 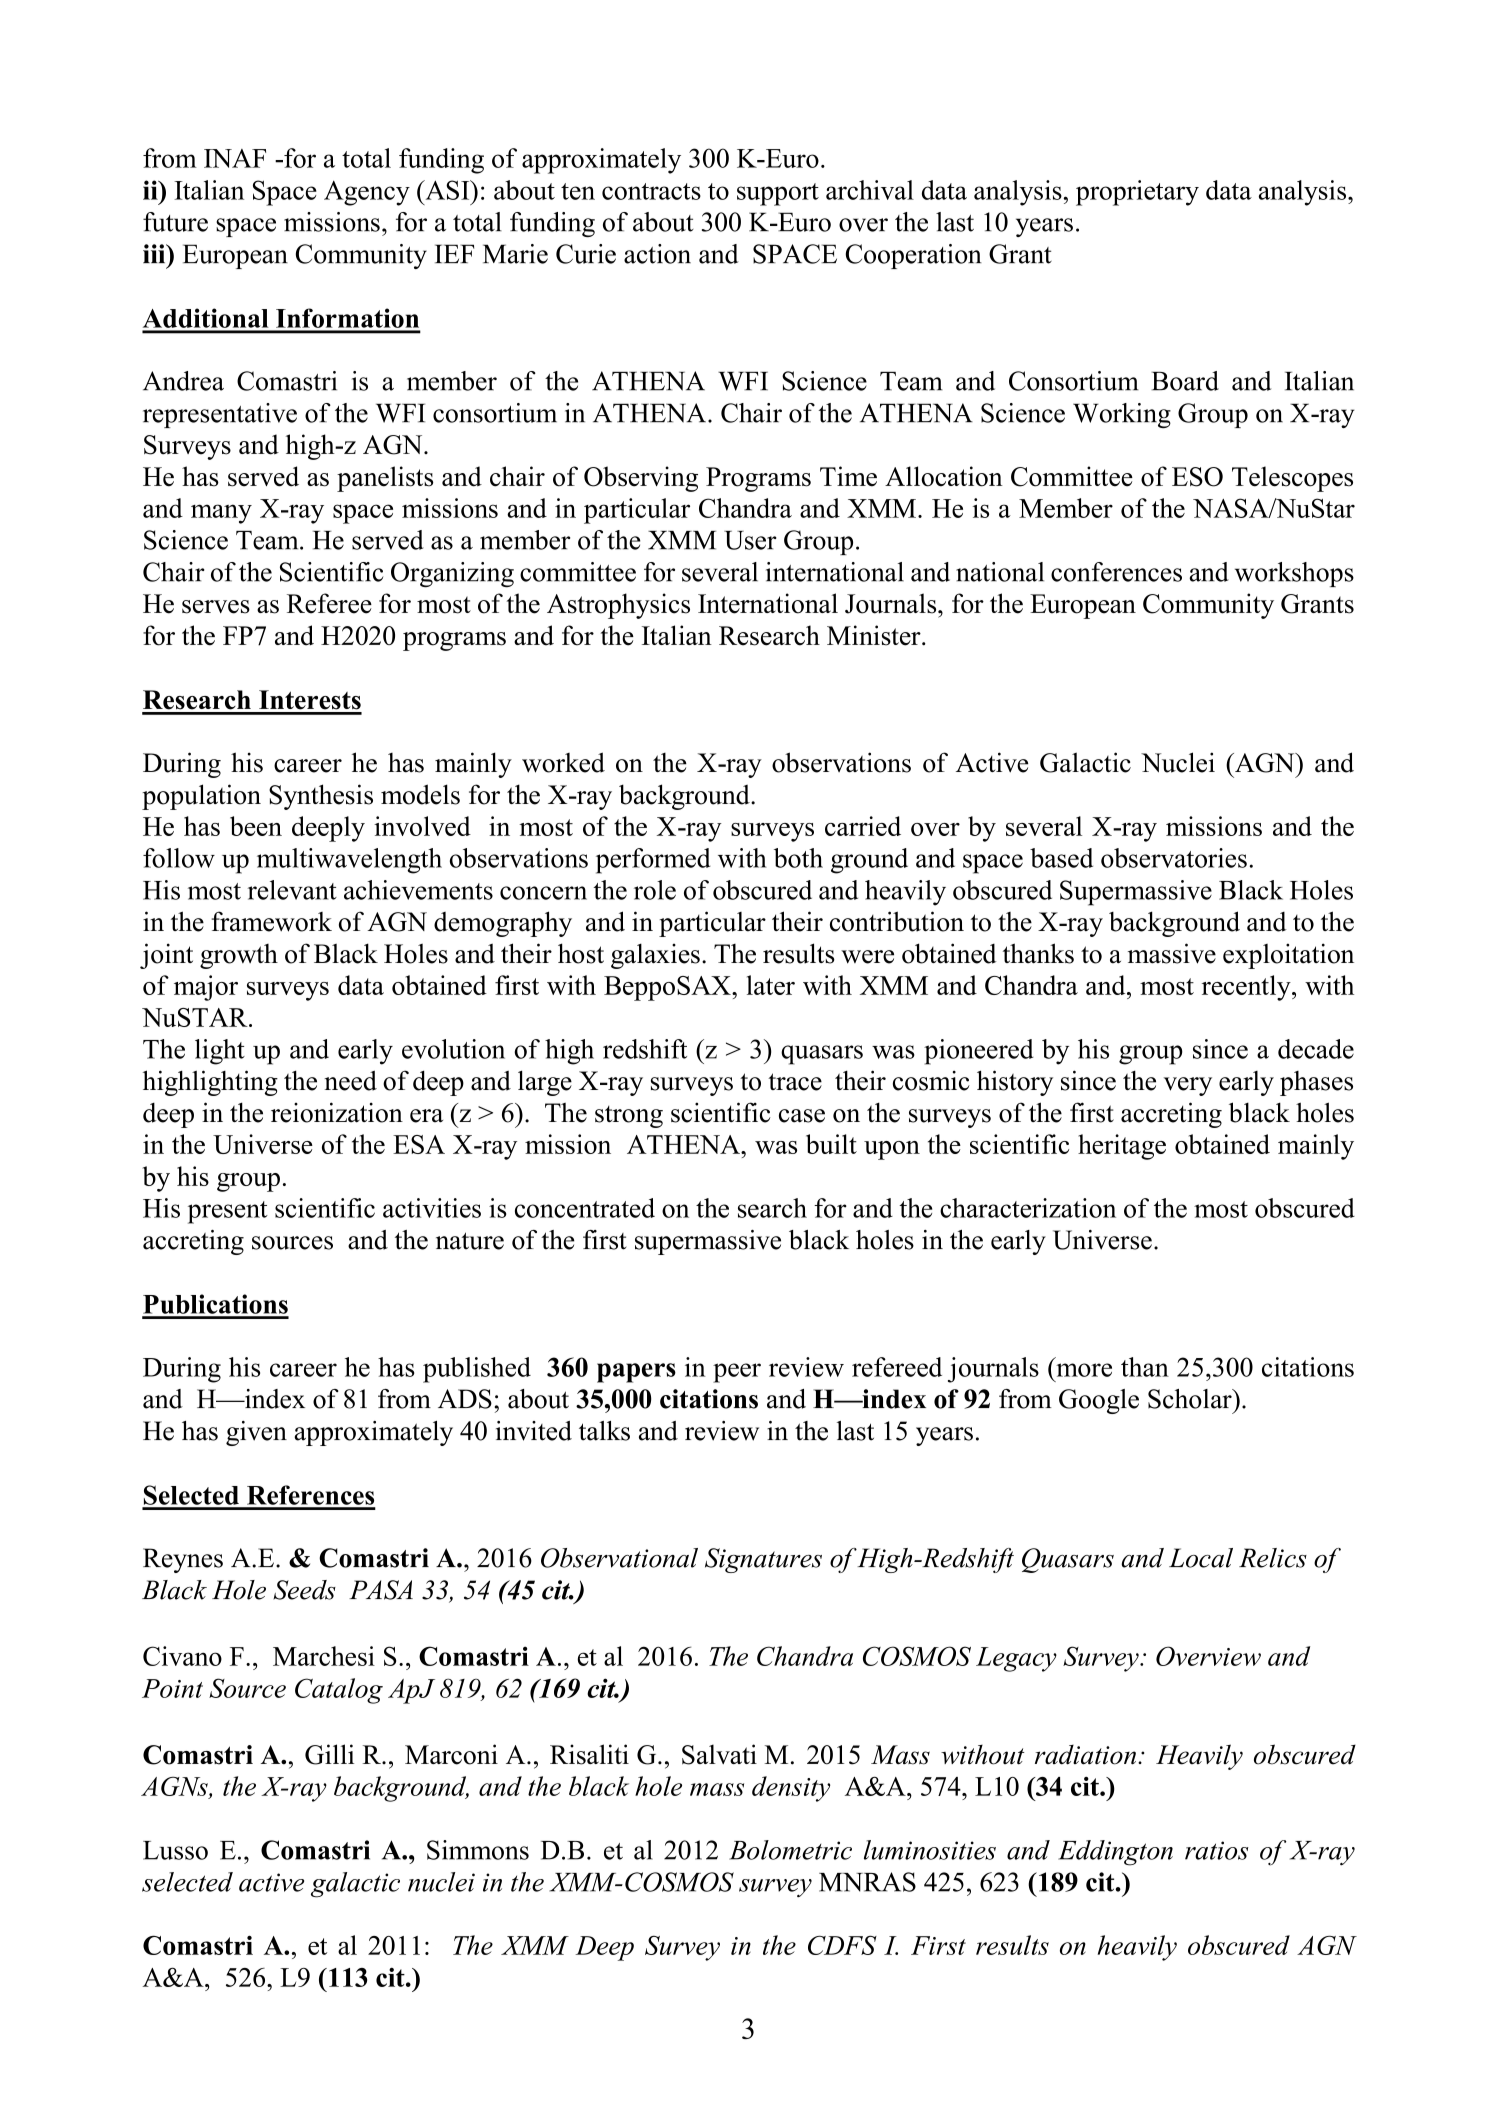 What do you see at coordinates (175, 1850) in the screenshot?
I see `Lusso` at bounding box center [175, 1850].
